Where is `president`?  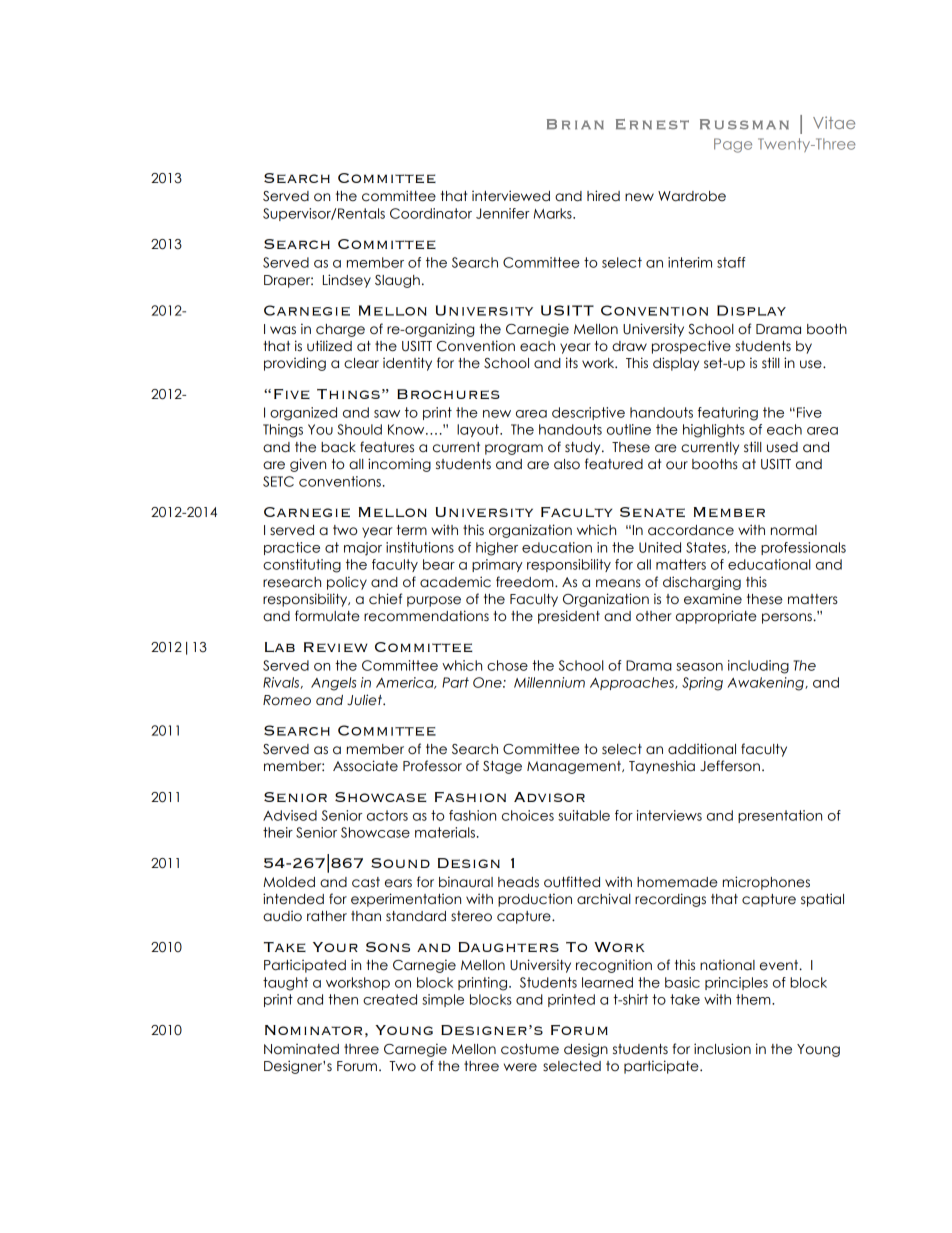
president is located at coordinates (569, 617).
